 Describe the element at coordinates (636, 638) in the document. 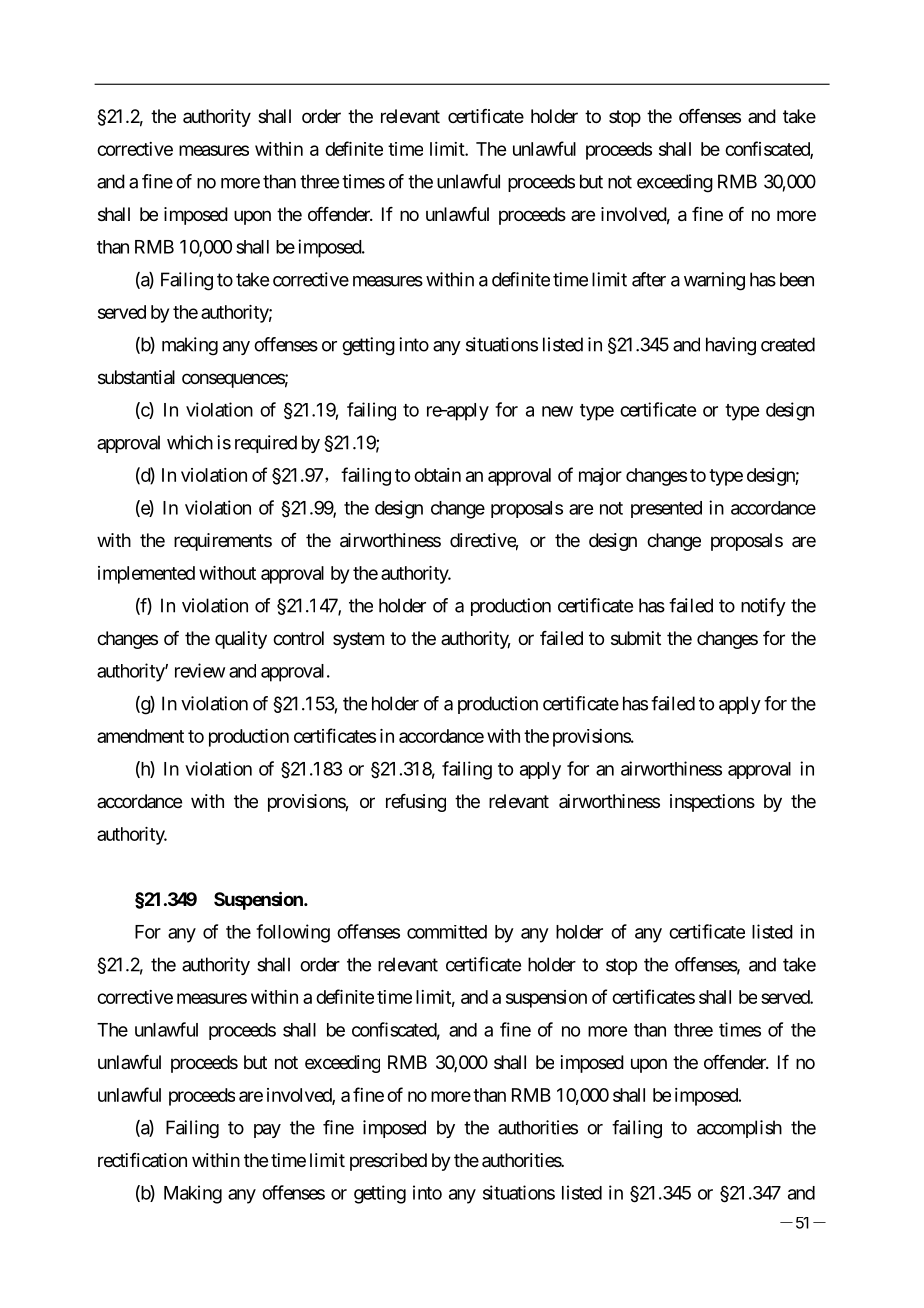

I see `submit` at that location.
